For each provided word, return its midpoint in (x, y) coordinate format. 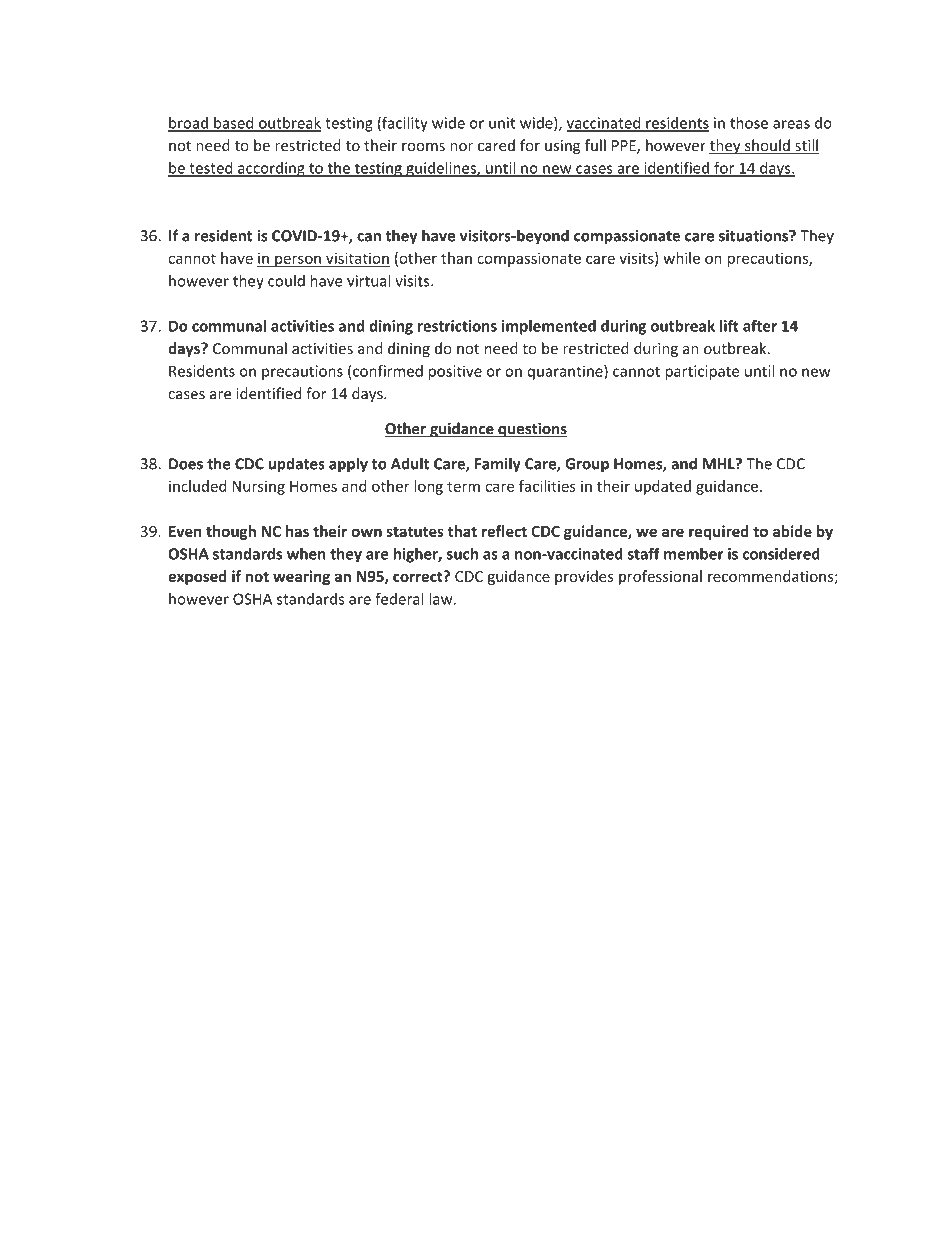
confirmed (388, 371)
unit (502, 123)
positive (455, 372)
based (234, 124)
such (462, 553)
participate (702, 372)
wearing (301, 577)
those (749, 123)
